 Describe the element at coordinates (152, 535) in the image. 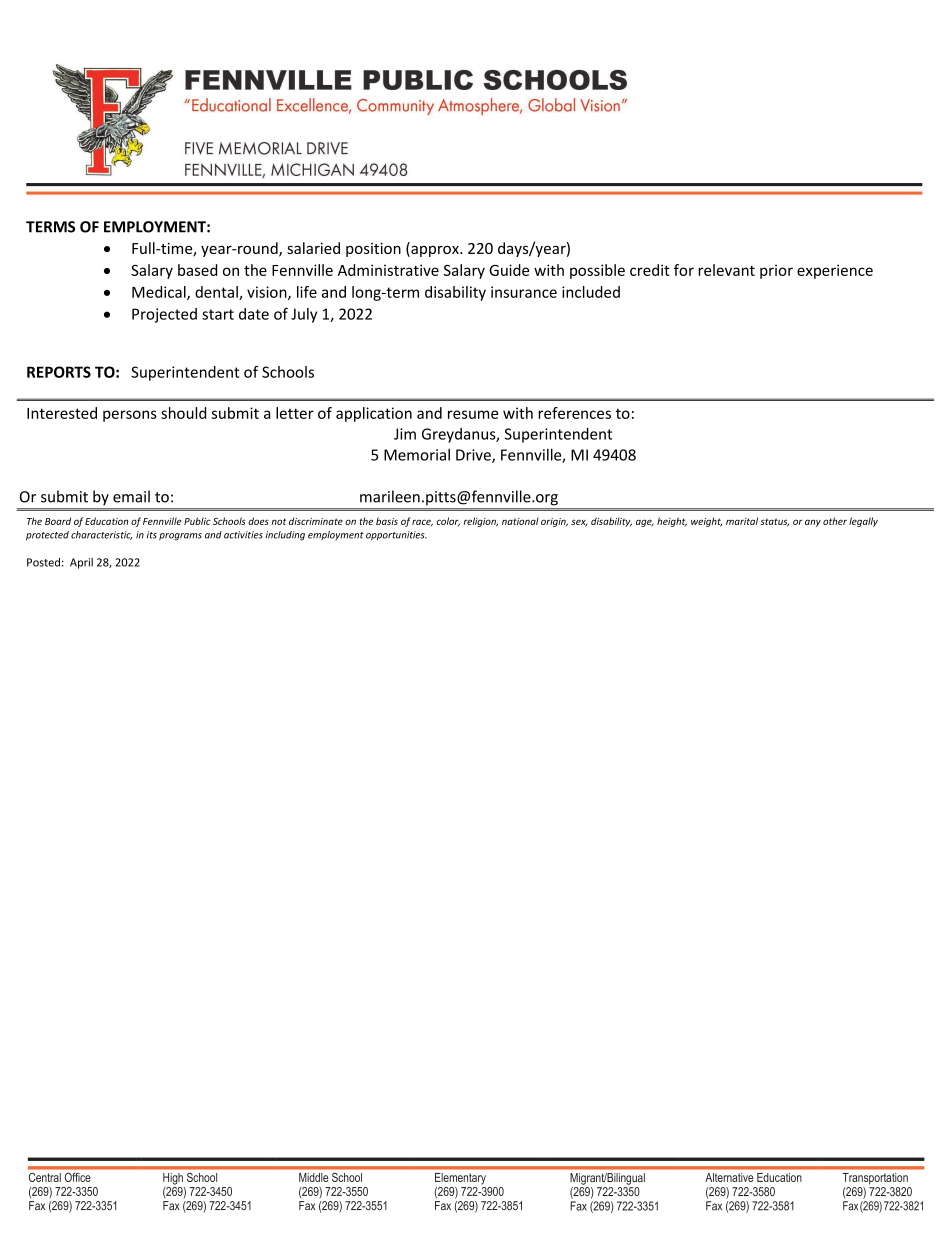

I see `its` at that location.
